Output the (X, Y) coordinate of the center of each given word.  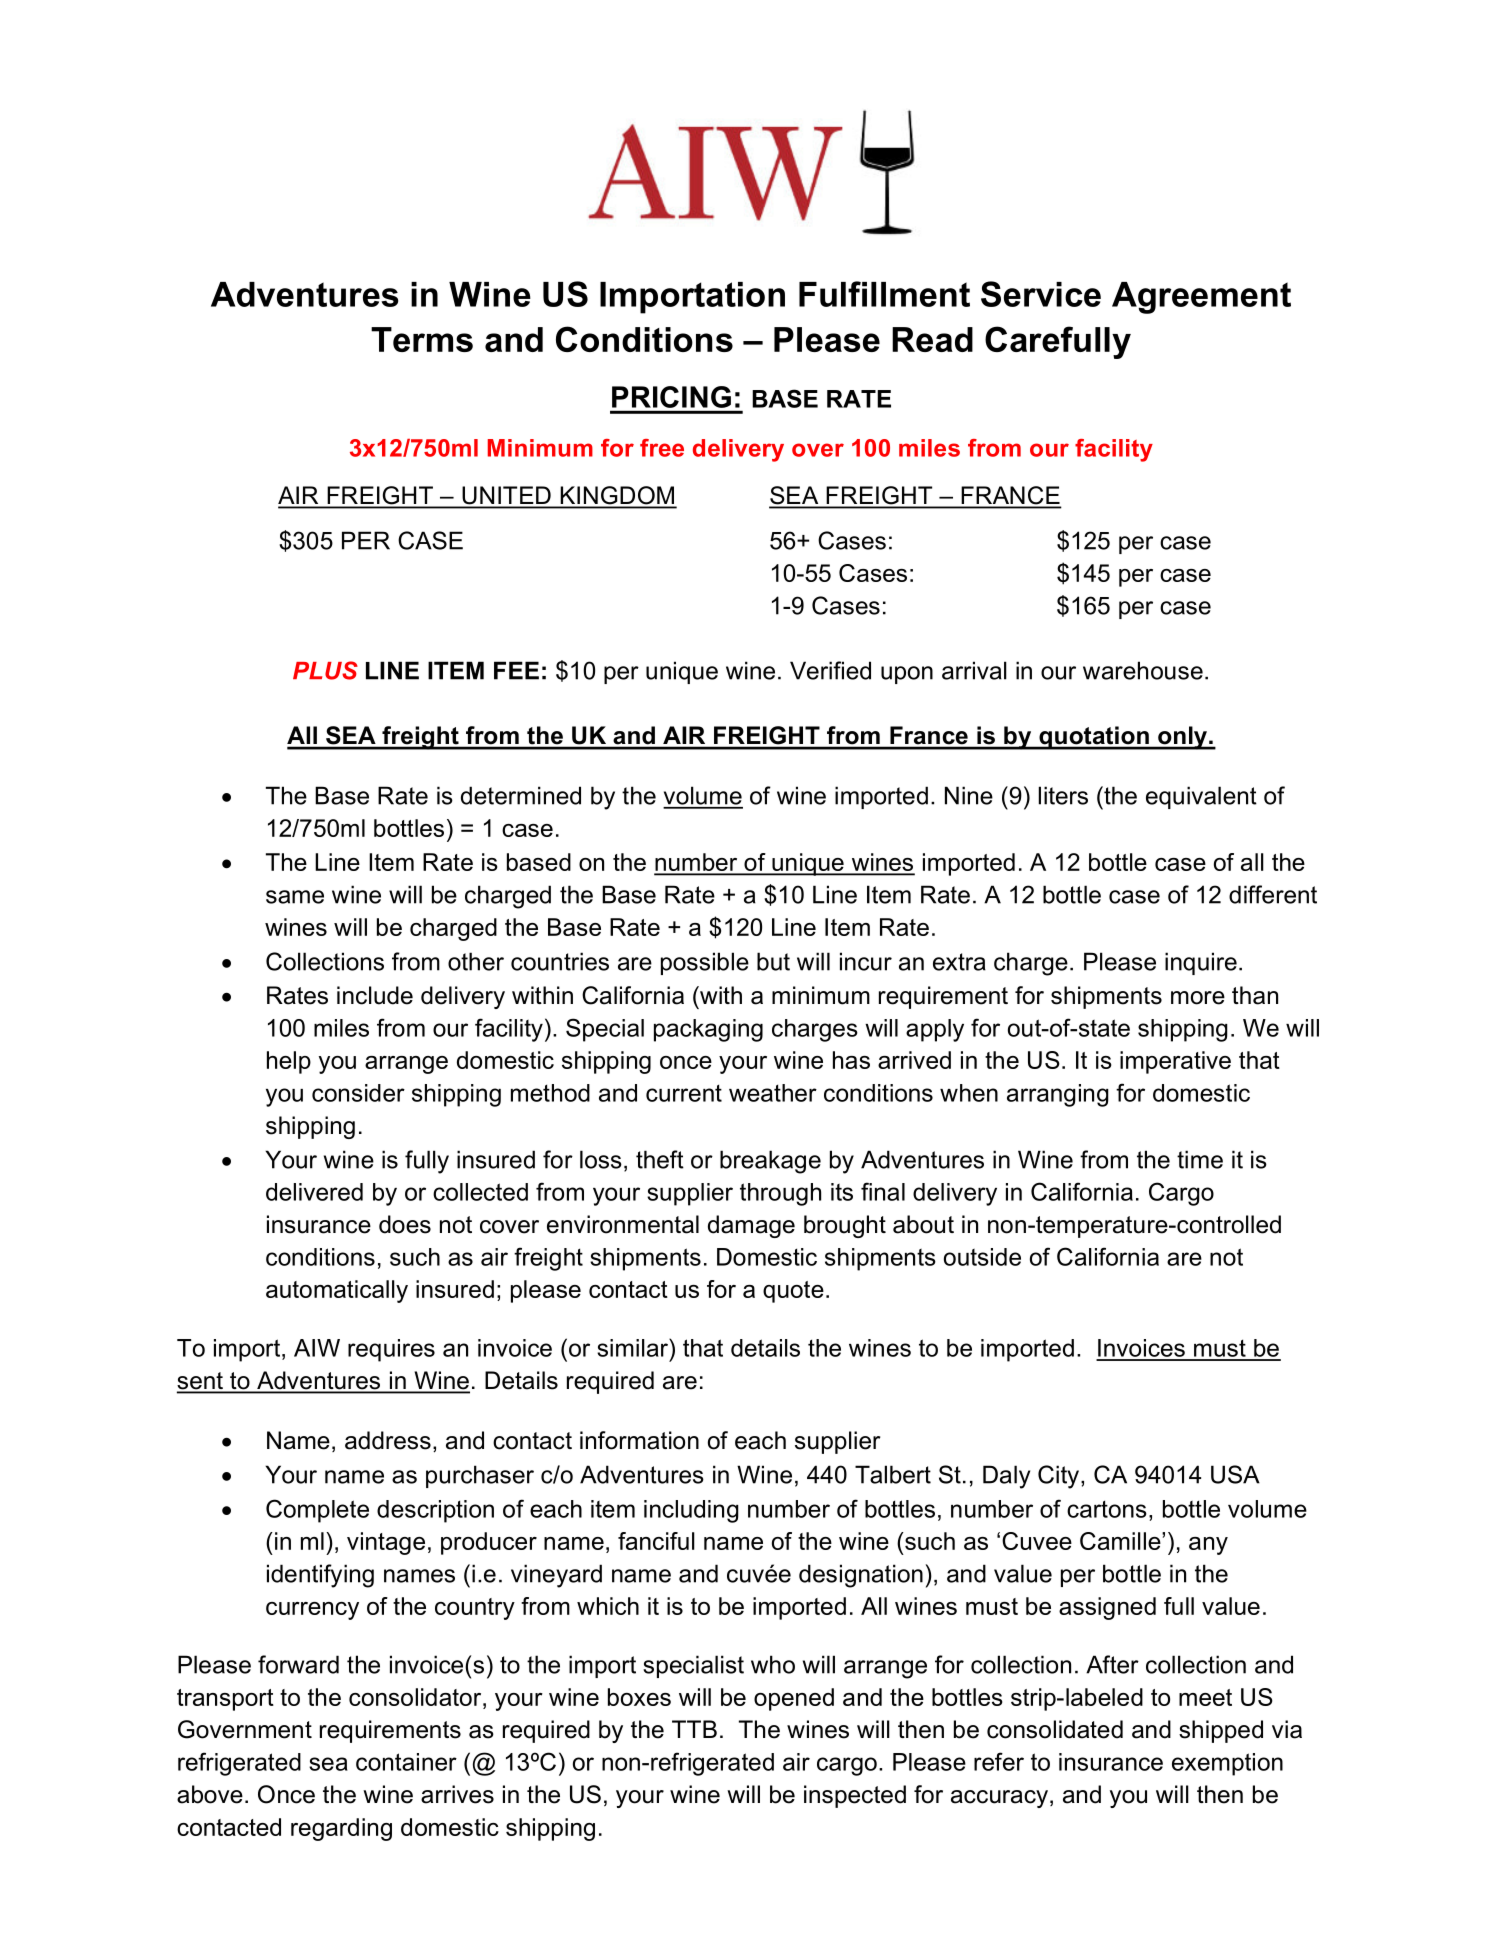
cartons (1107, 1509)
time (1200, 1159)
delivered (314, 1192)
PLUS (325, 670)
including (691, 1511)
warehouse (1143, 670)
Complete (317, 1511)
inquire (1201, 963)
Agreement (1201, 298)
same (295, 897)
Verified (830, 670)
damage (751, 1226)
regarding (341, 1829)
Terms (422, 339)
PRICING (671, 397)
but (773, 961)
